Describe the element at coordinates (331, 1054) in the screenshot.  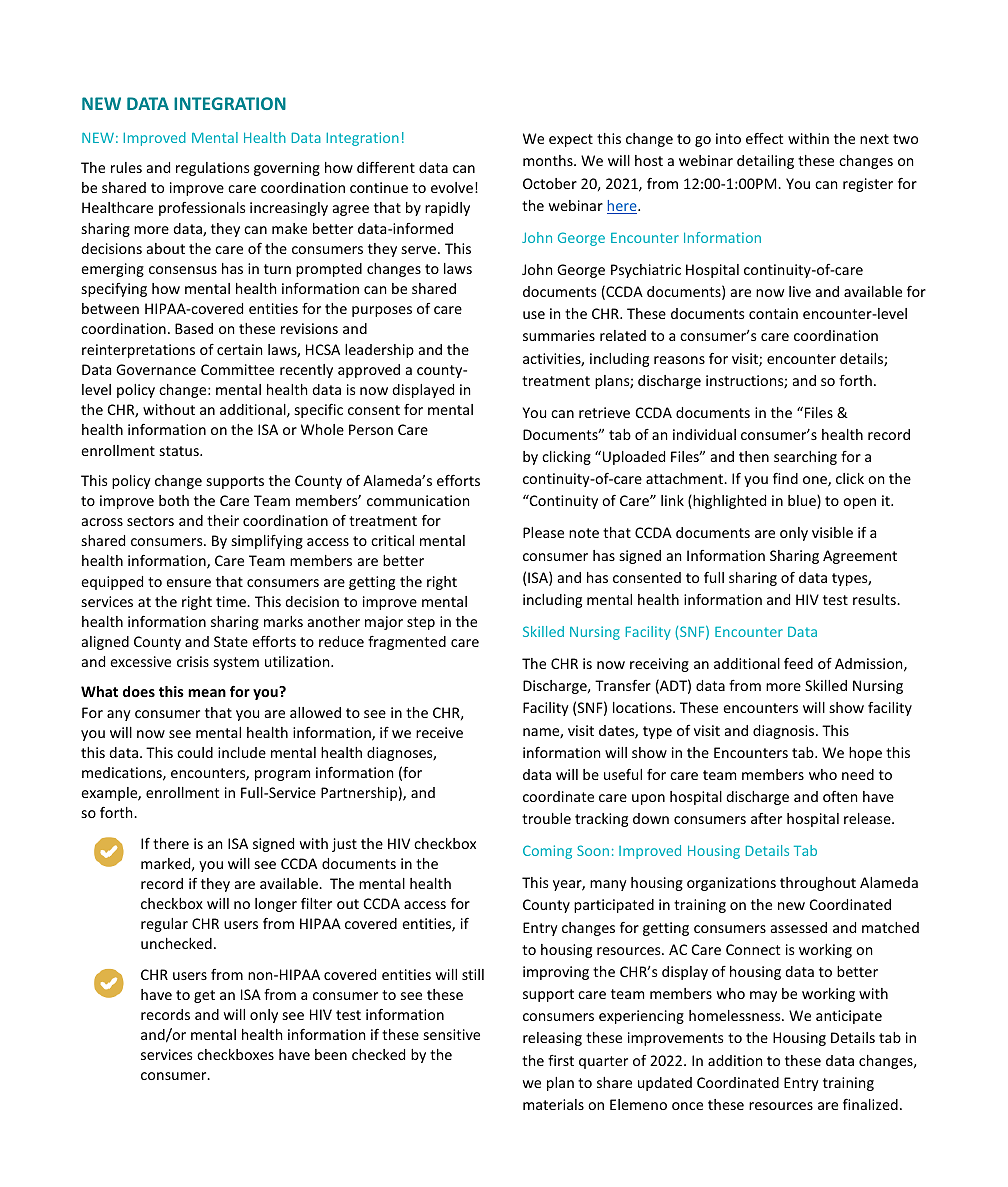
I see `been` at that location.
